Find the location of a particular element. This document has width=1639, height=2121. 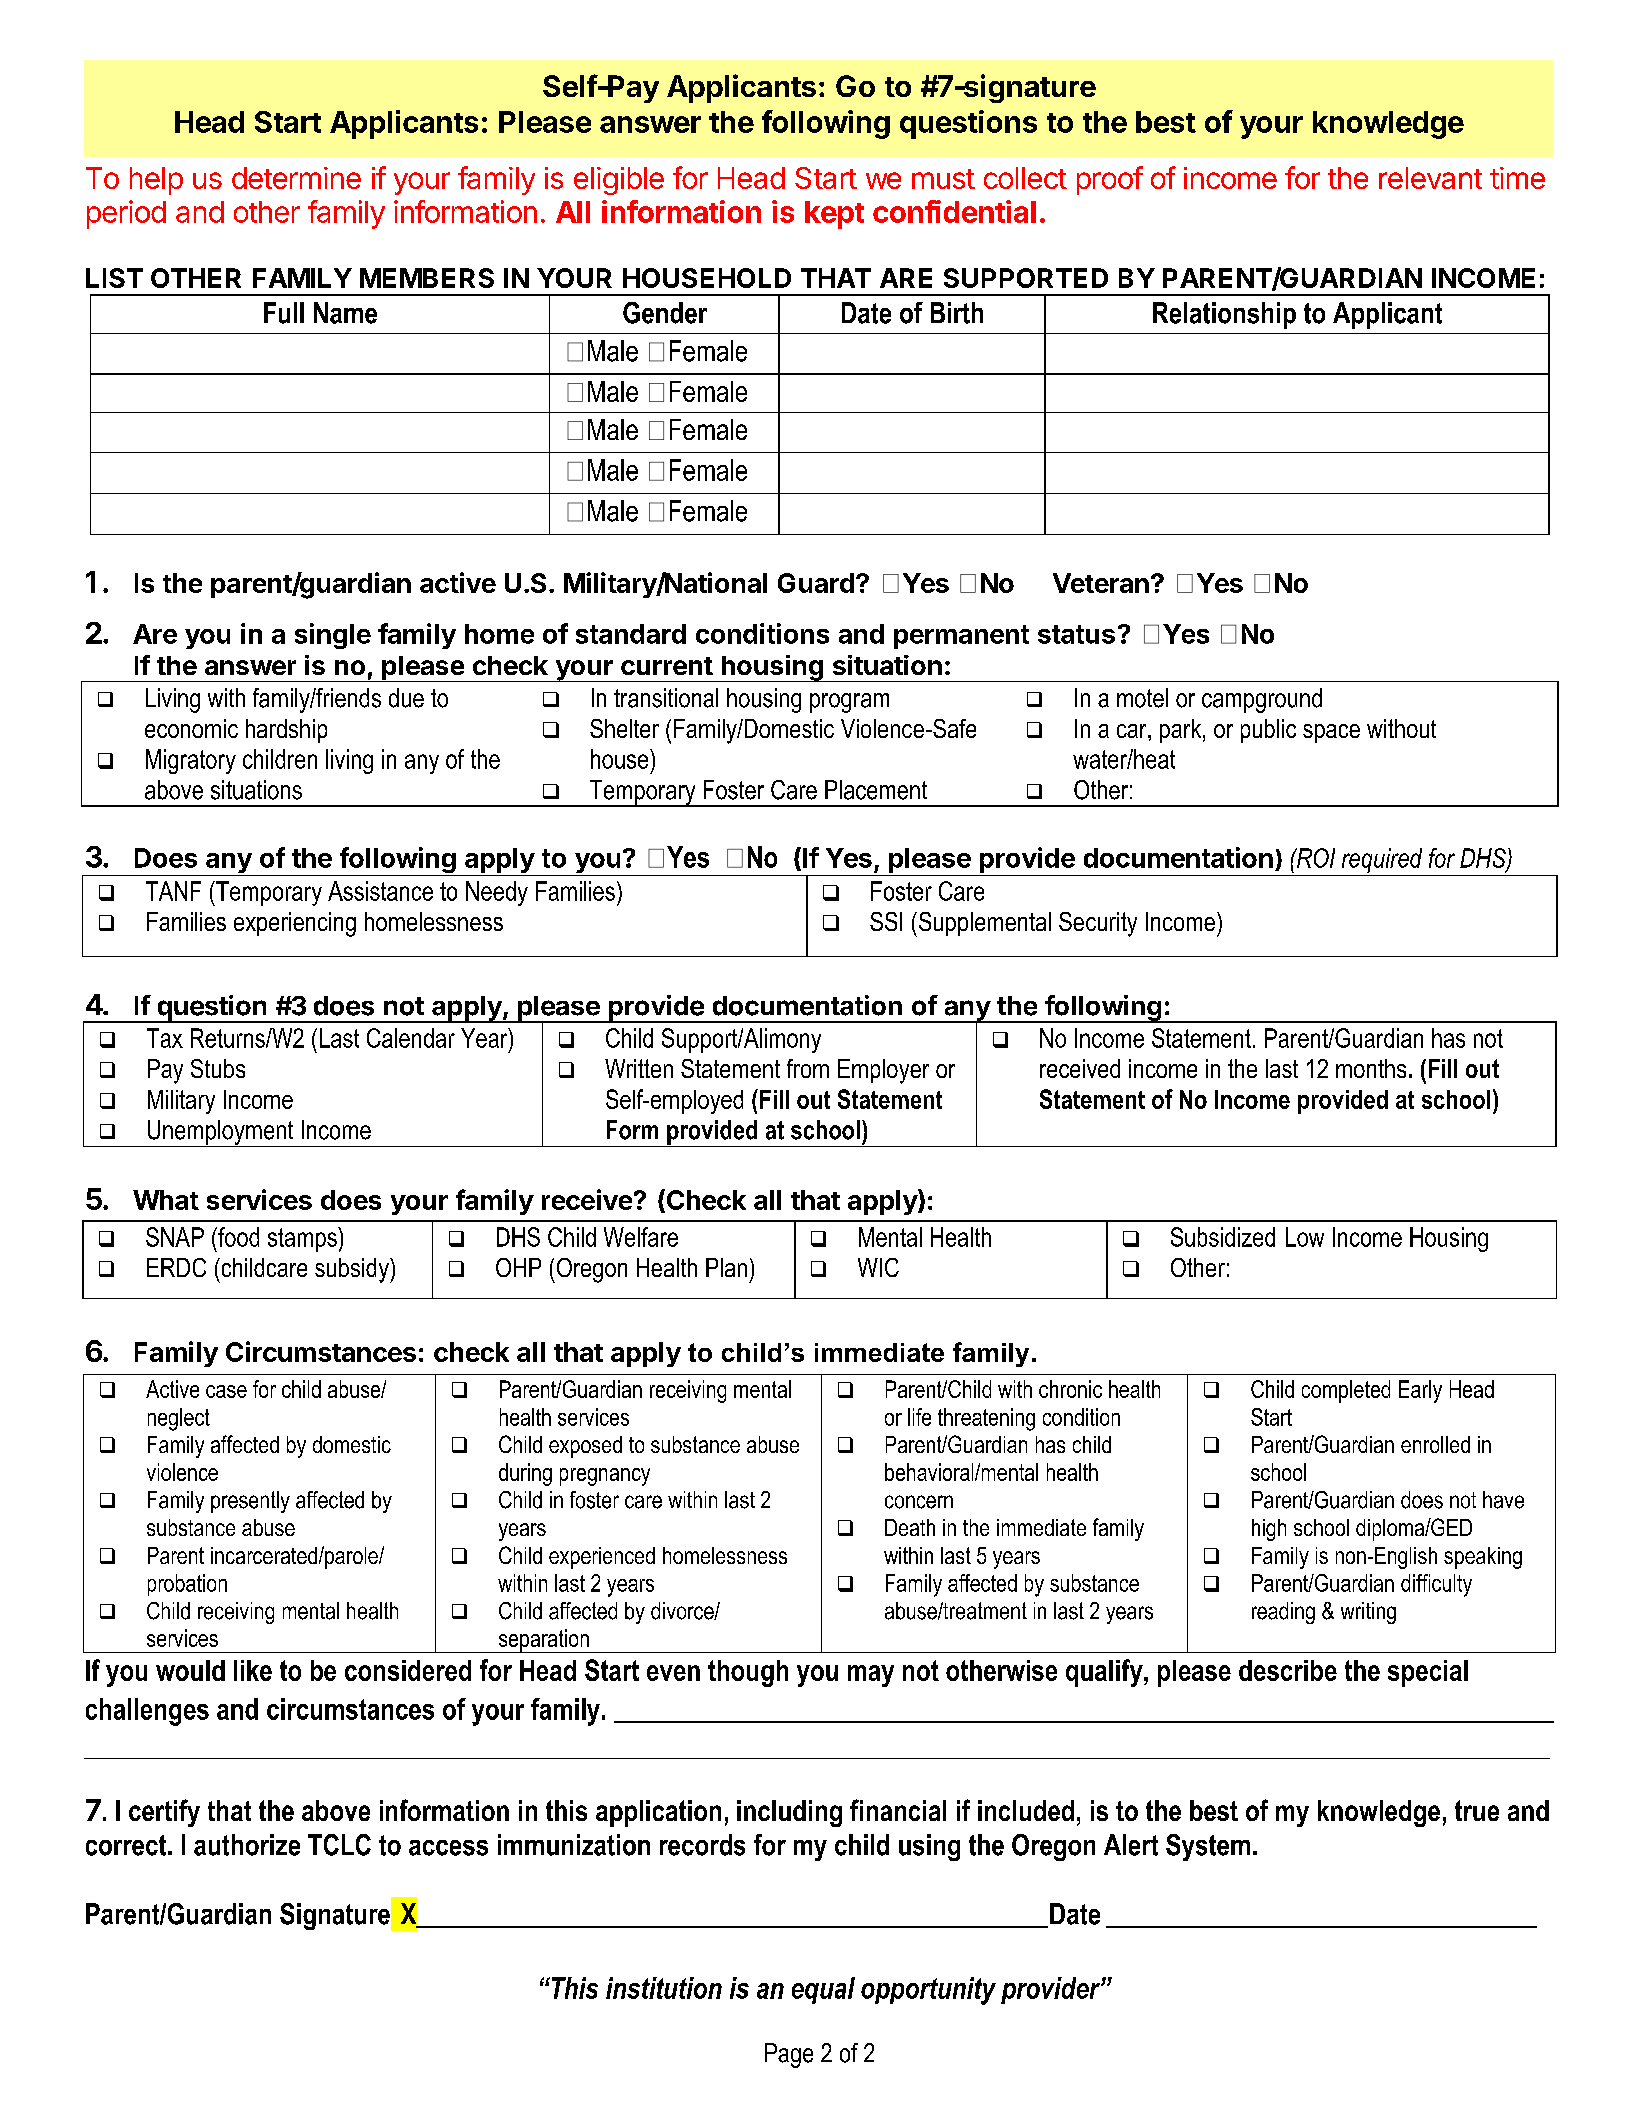

relevant is located at coordinates (1430, 178).
